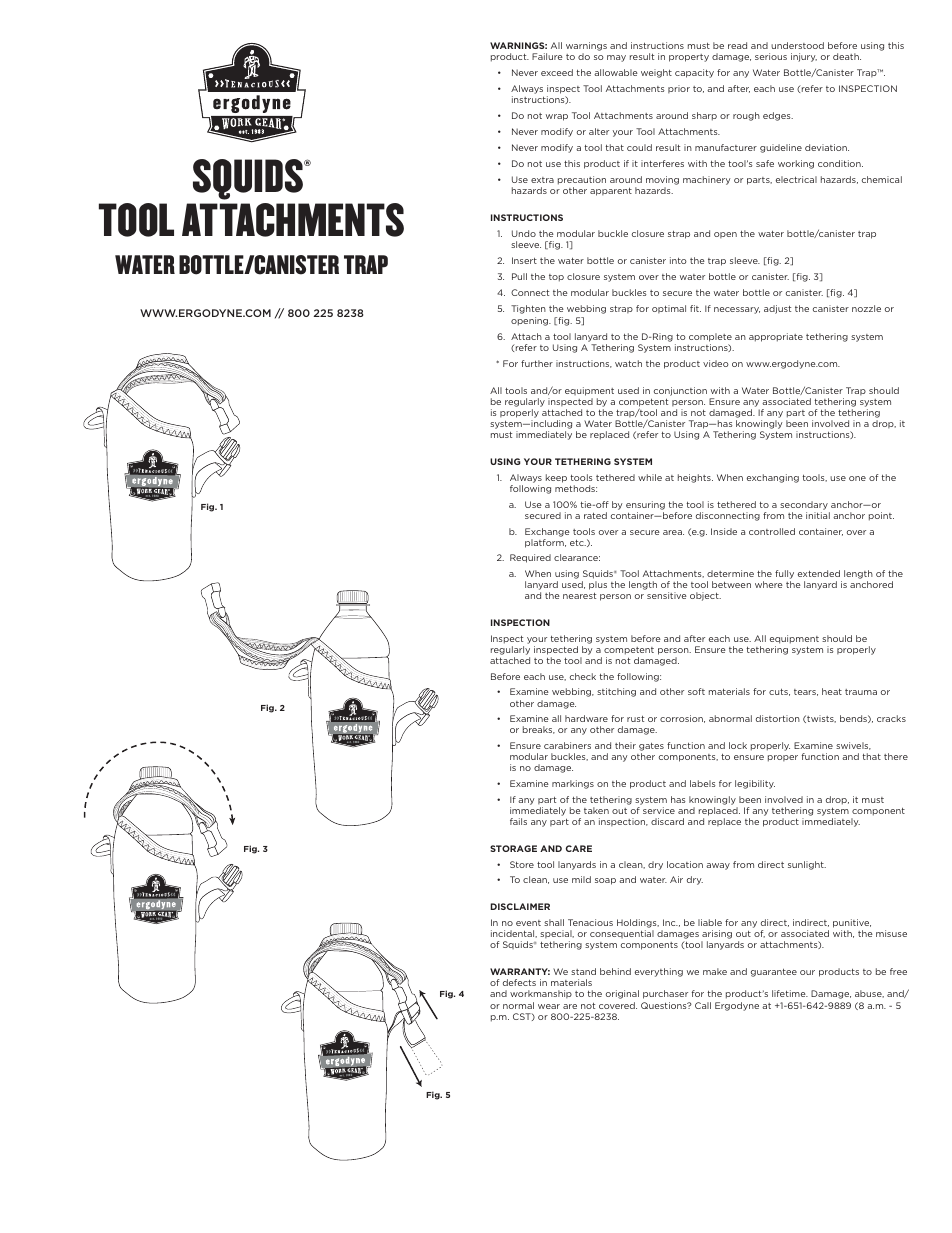  Describe the element at coordinates (539, 730) in the screenshot. I see `breaks` at that location.
